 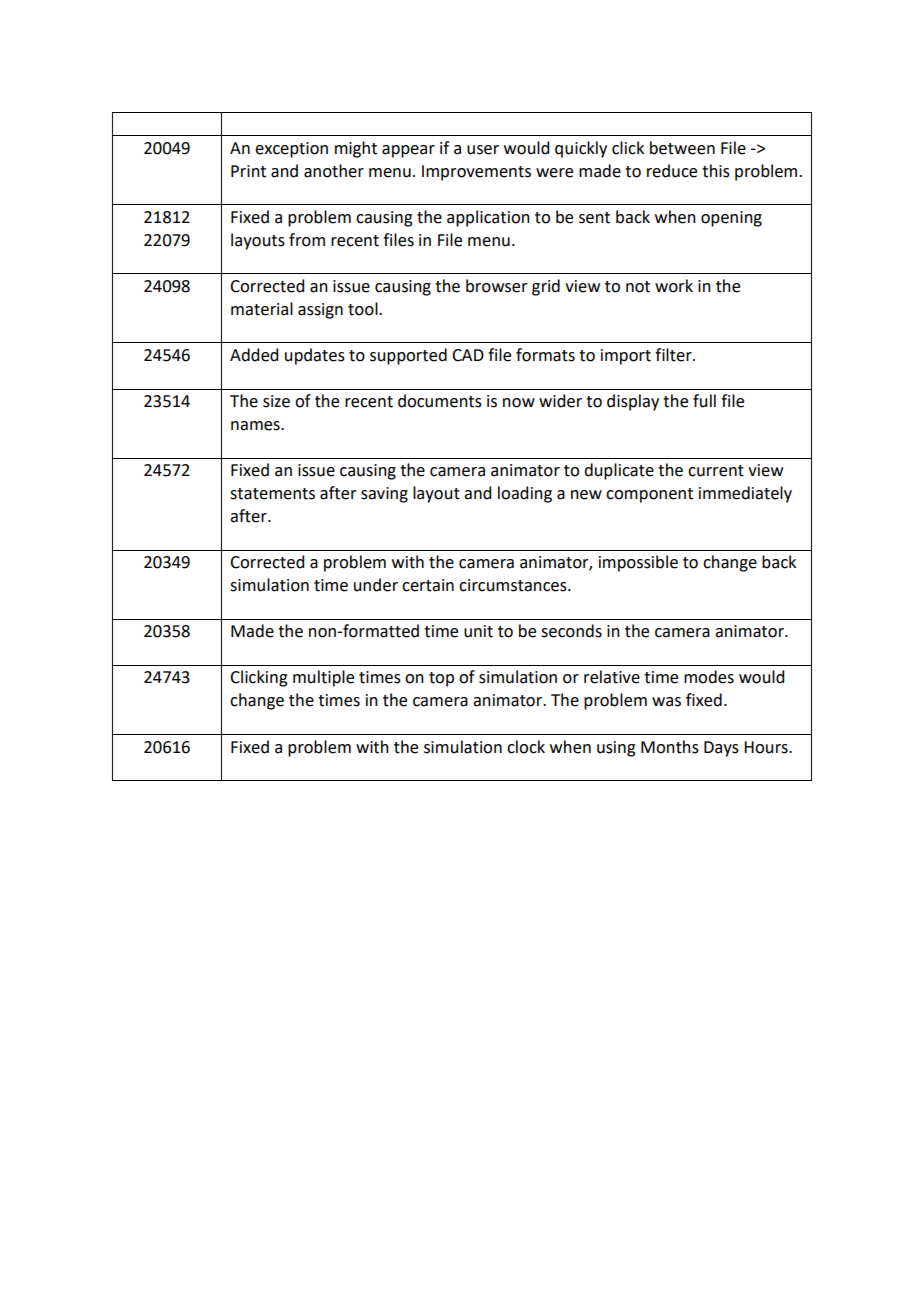 What do you see at coordinates (674, 286) in the screenshot?
I see `work` at bounding box center [674, 286].
